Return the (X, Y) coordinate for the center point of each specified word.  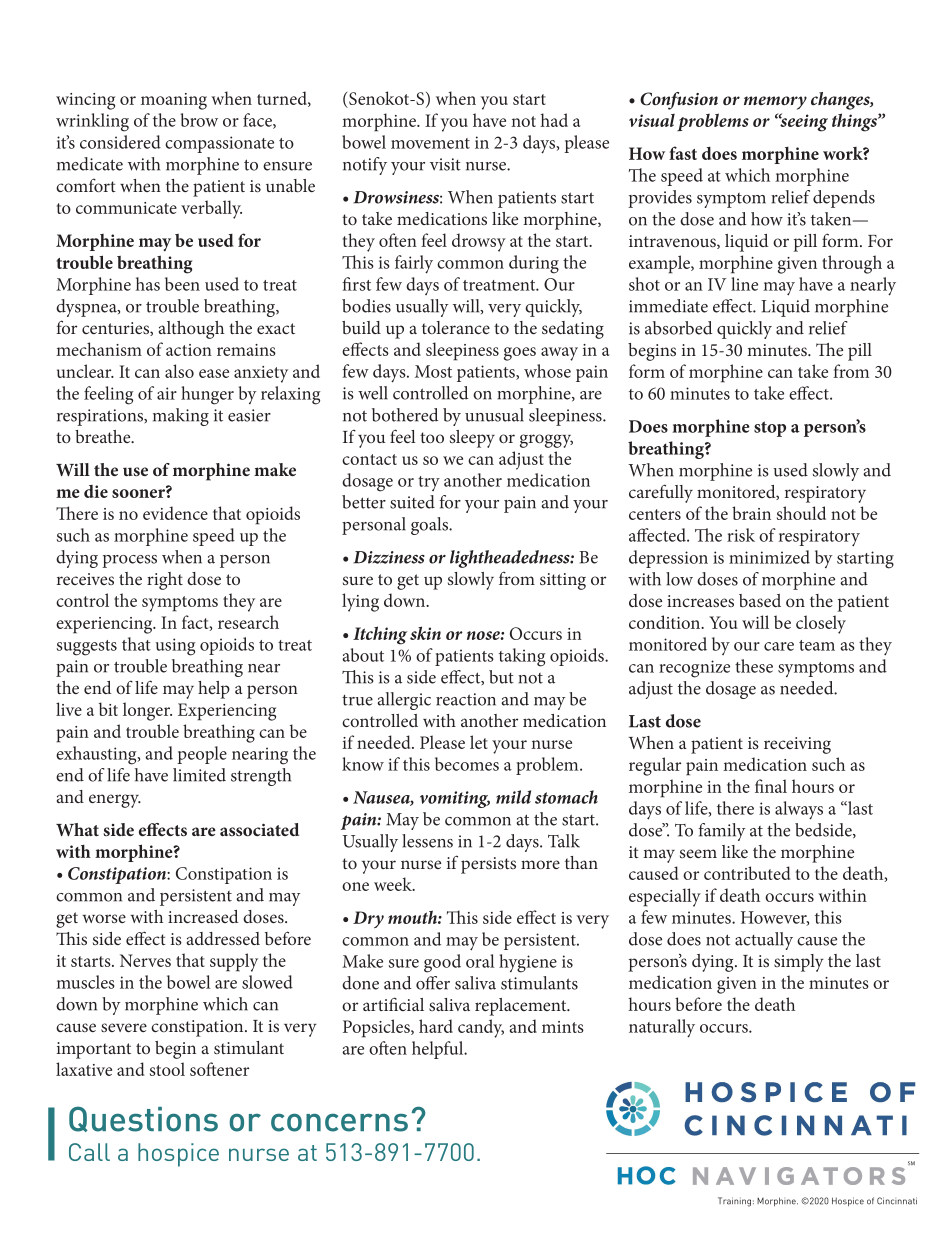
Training (734, 1202)
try (429, 483)
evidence (175, 513)
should (801, 513)
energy (115, 801)
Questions (143, 1119)
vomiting (455, 799)
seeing (803, 122)
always (799, 810)
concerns (339, 1122)
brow (199, 120)
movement (430, 143)
